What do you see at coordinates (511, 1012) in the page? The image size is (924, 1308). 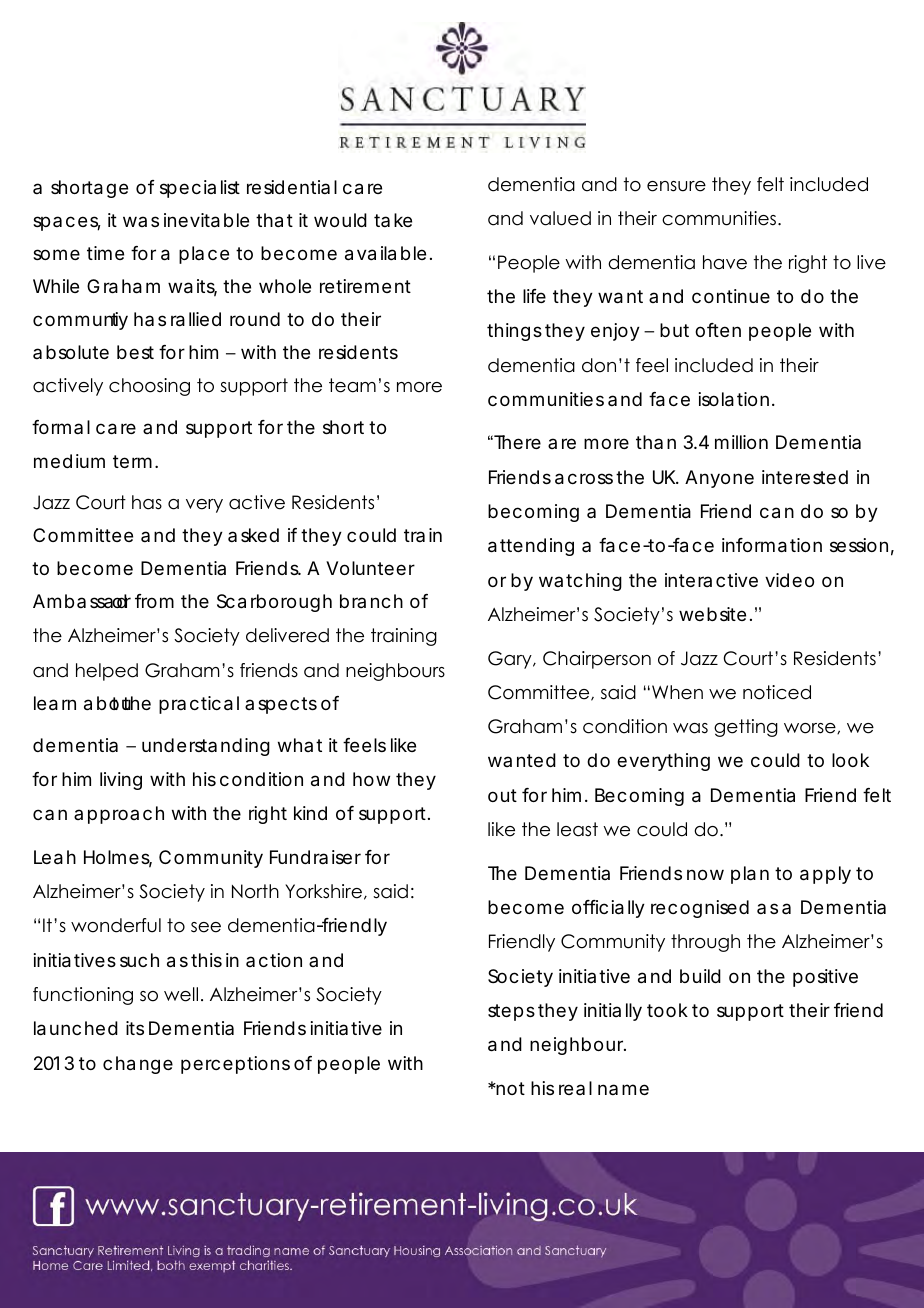 I see `steps` at bounding box center [511, 1012].
